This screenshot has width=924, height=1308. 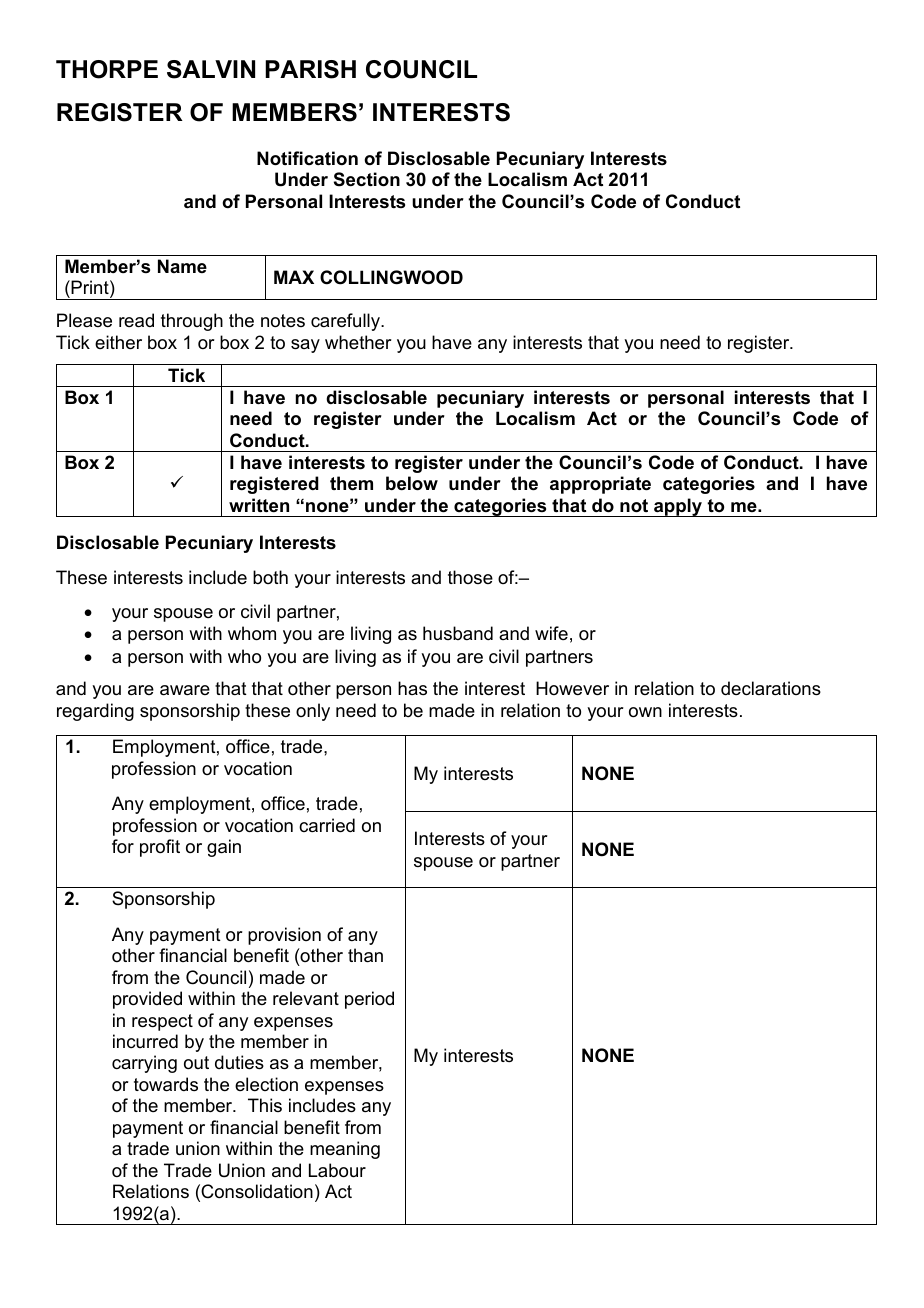 I want to click on husband, so click(x=458, y=633).
